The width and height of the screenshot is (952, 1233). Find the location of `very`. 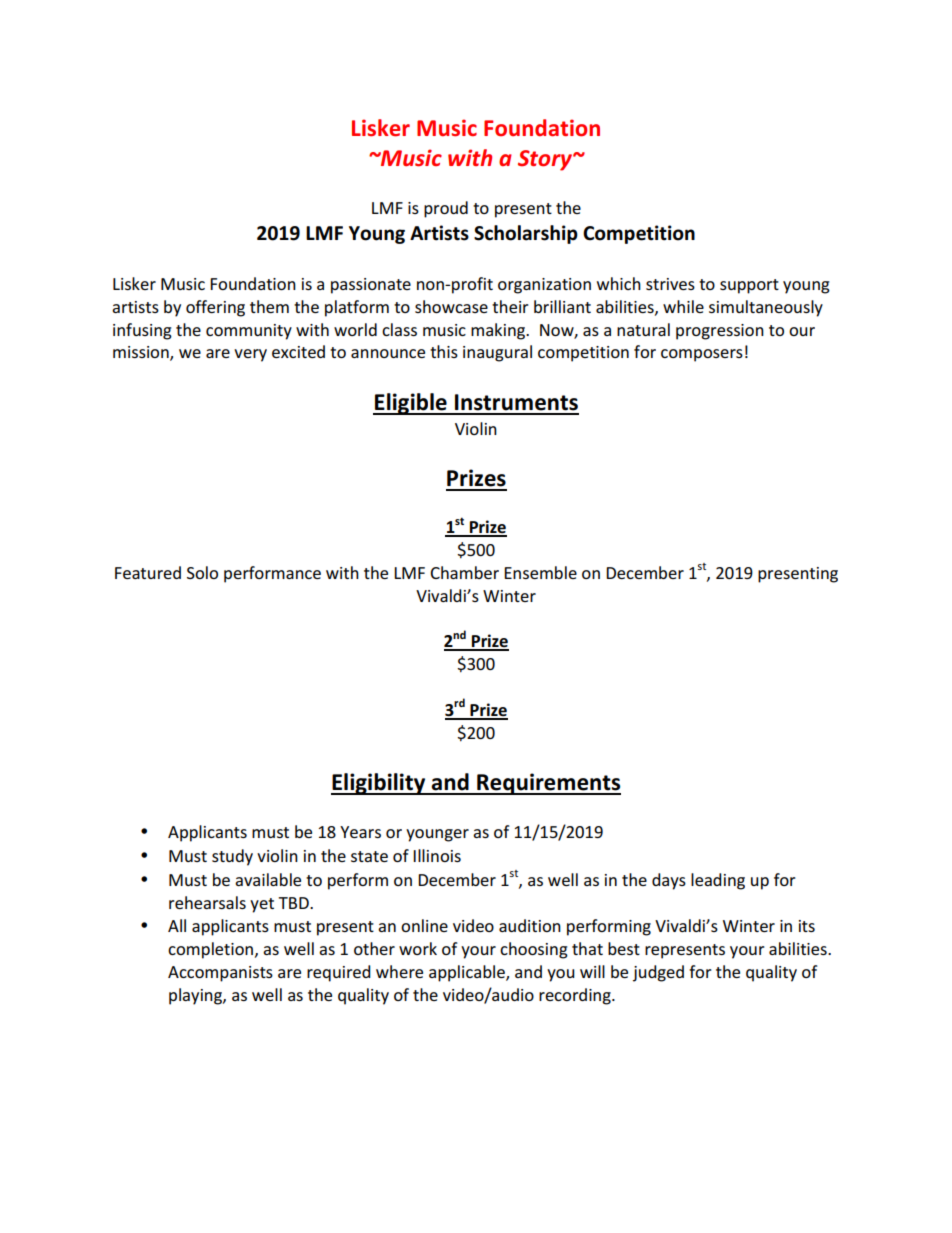

very is located at coordinates (250, 355).
